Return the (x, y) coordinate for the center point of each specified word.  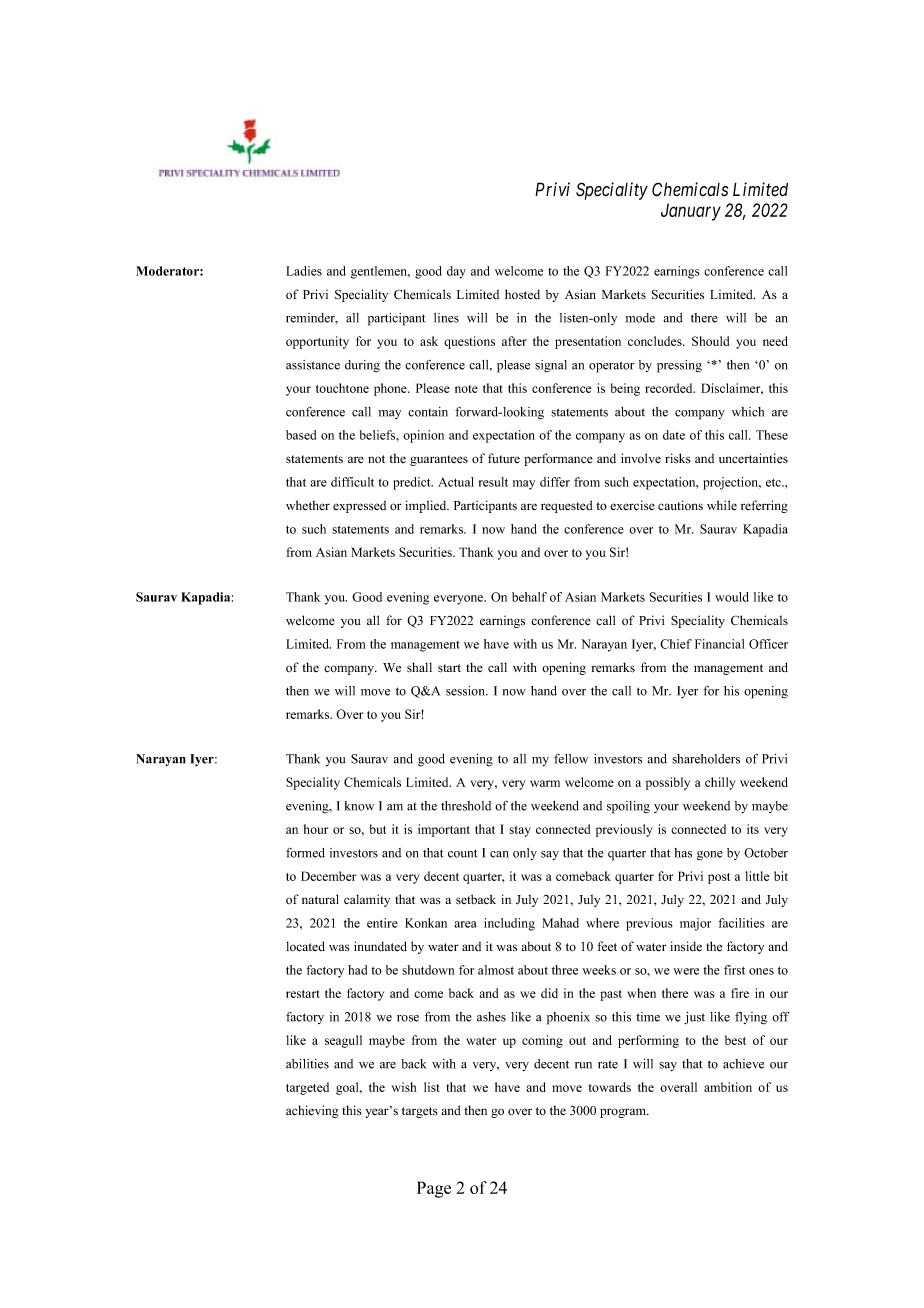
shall (419, 667)
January (691, 212)
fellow (571, 759)
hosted (522, 294)
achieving (312, 1111)
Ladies (304, 271)
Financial (719, 644)
